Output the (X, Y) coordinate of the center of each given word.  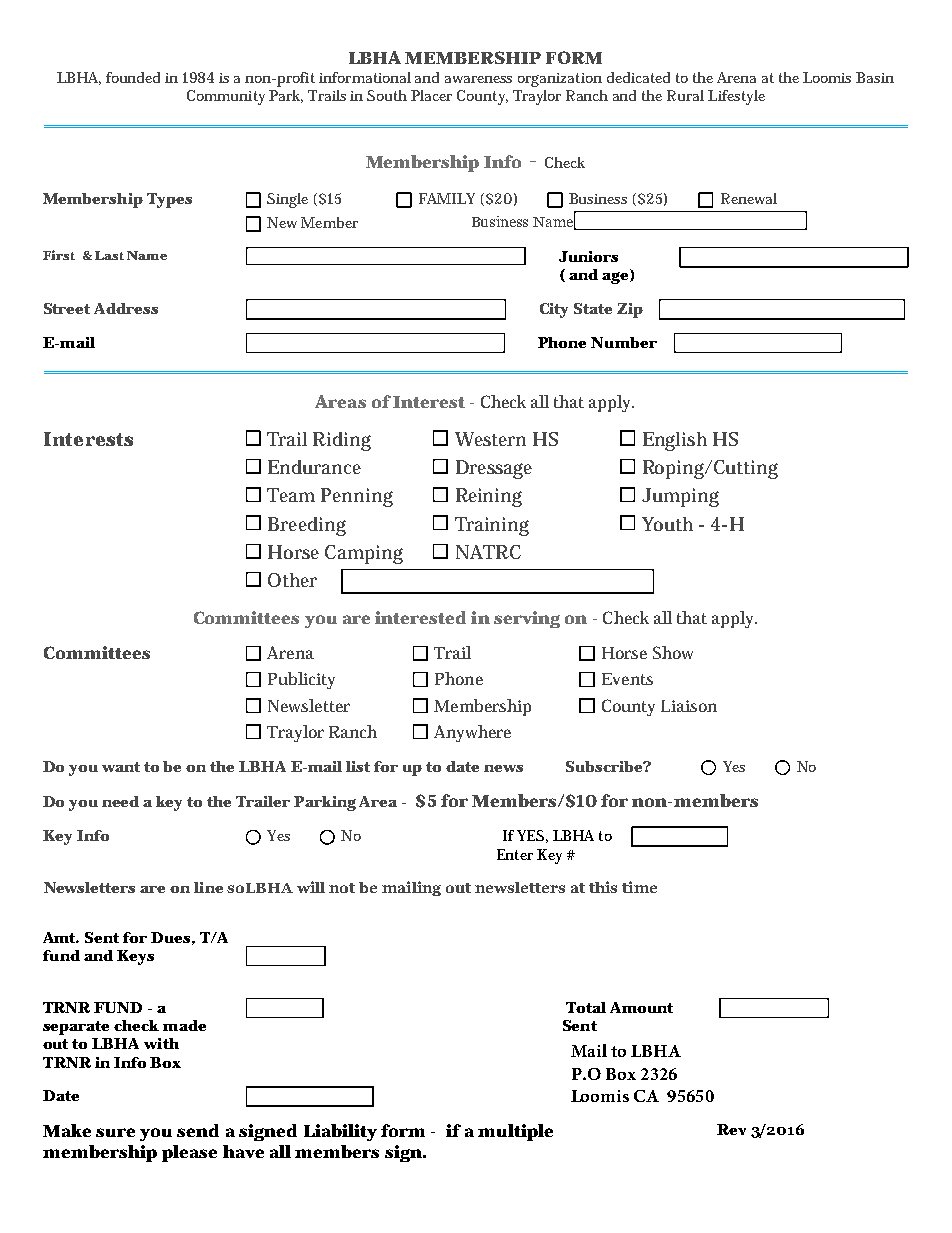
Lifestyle (736, 97)
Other (292, 580)
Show (673, 652)
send (198, 1130)
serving (527, 619)
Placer (431, 95)
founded (133, 77)
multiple (515, 1132)
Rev (731, 1129)
